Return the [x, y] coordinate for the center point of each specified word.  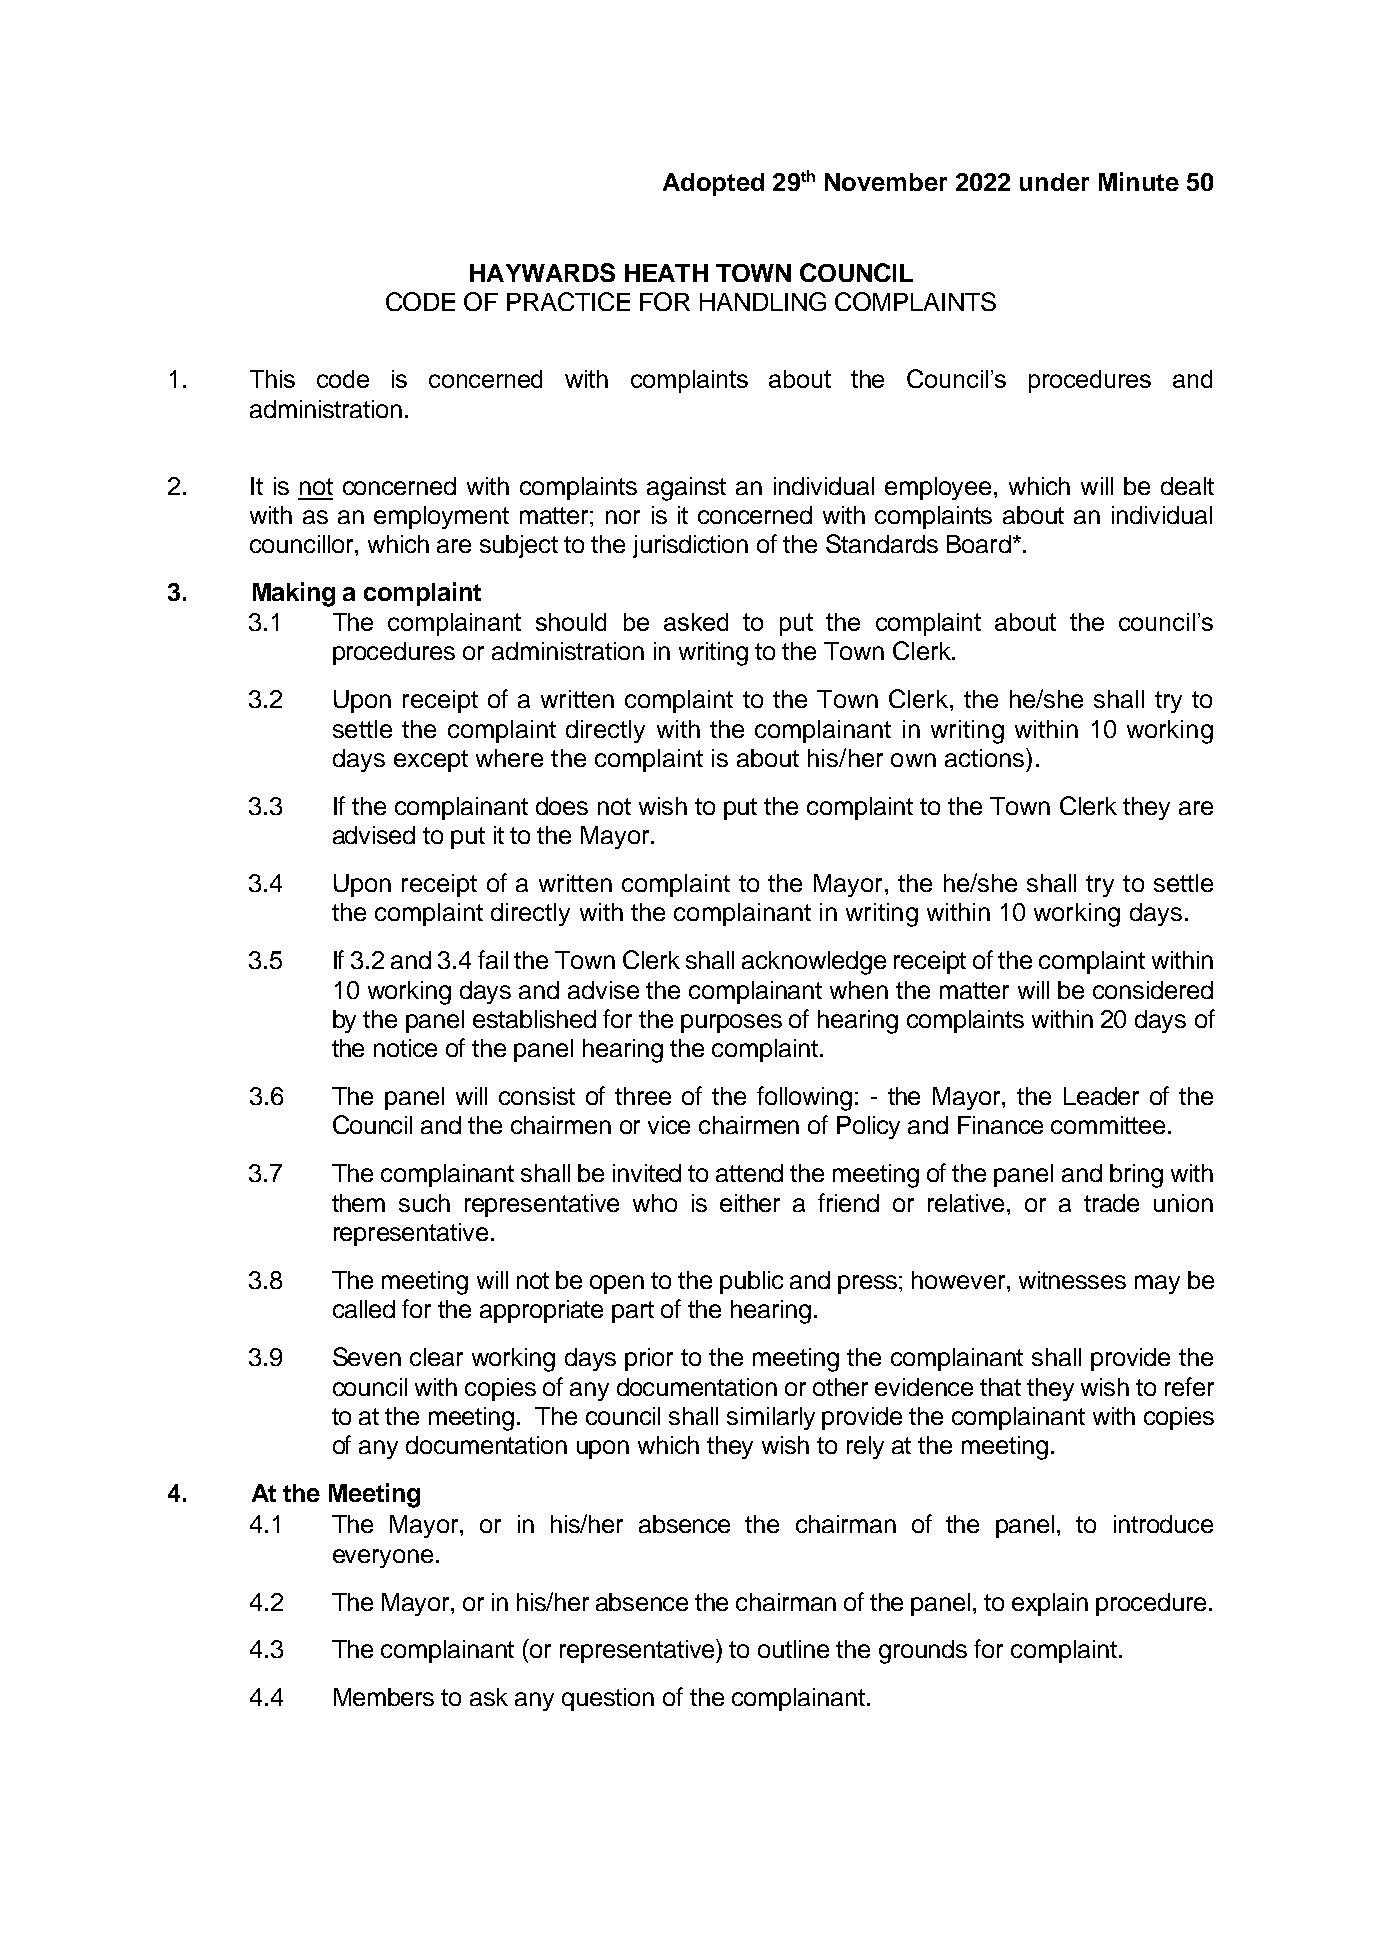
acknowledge [814, 963]
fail [493, 959]
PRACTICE [568, 301]
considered [1153, 990]
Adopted [713, 184]
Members [384, 1697]
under [1054, 182]
